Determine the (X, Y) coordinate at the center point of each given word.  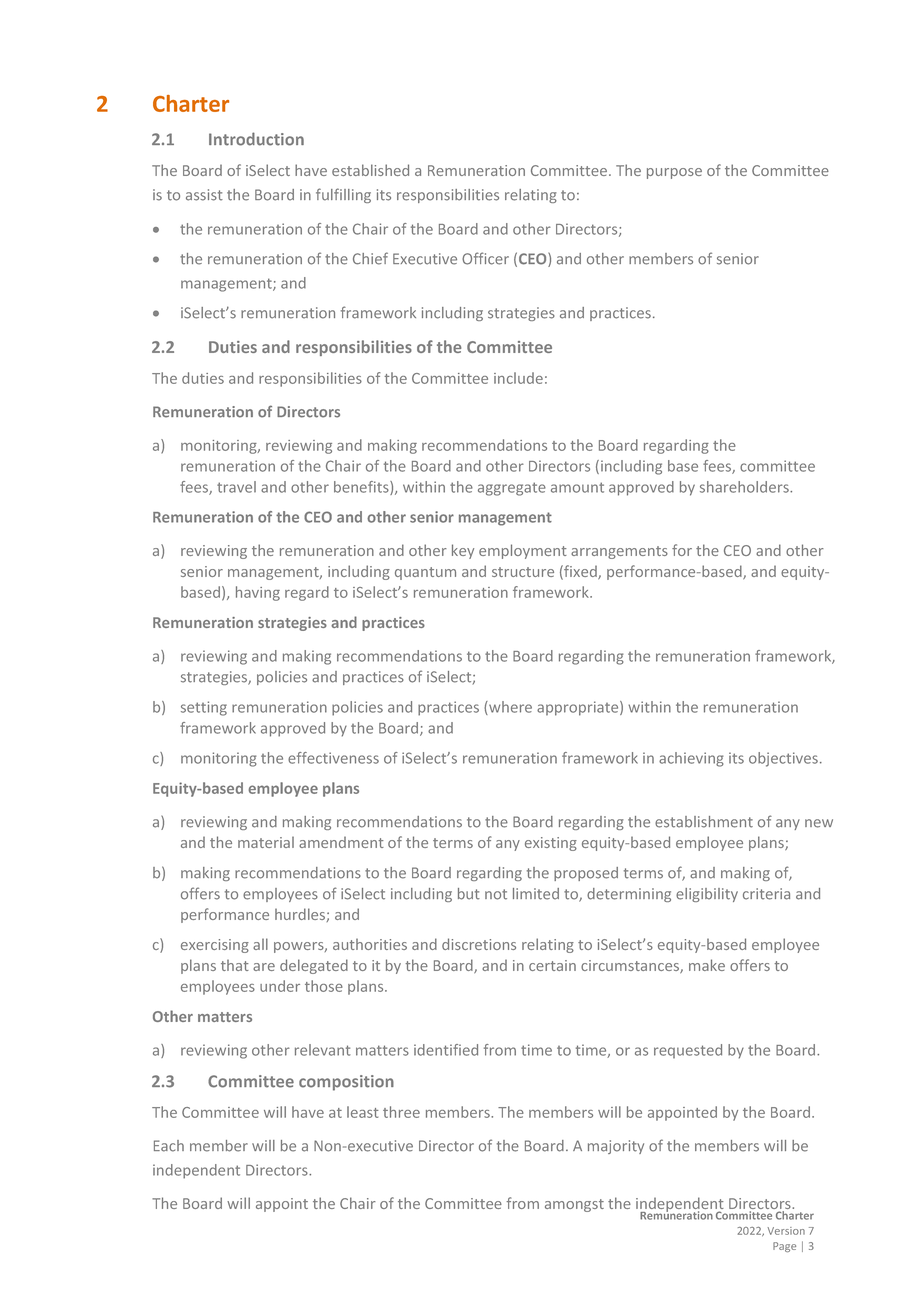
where (509, 708)
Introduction (256, 139)
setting (204, 708)
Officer (485, 258)
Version (786, 1231)
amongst (574, 1205)
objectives (783, 759)
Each (169, 1146)
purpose (674, 173)
